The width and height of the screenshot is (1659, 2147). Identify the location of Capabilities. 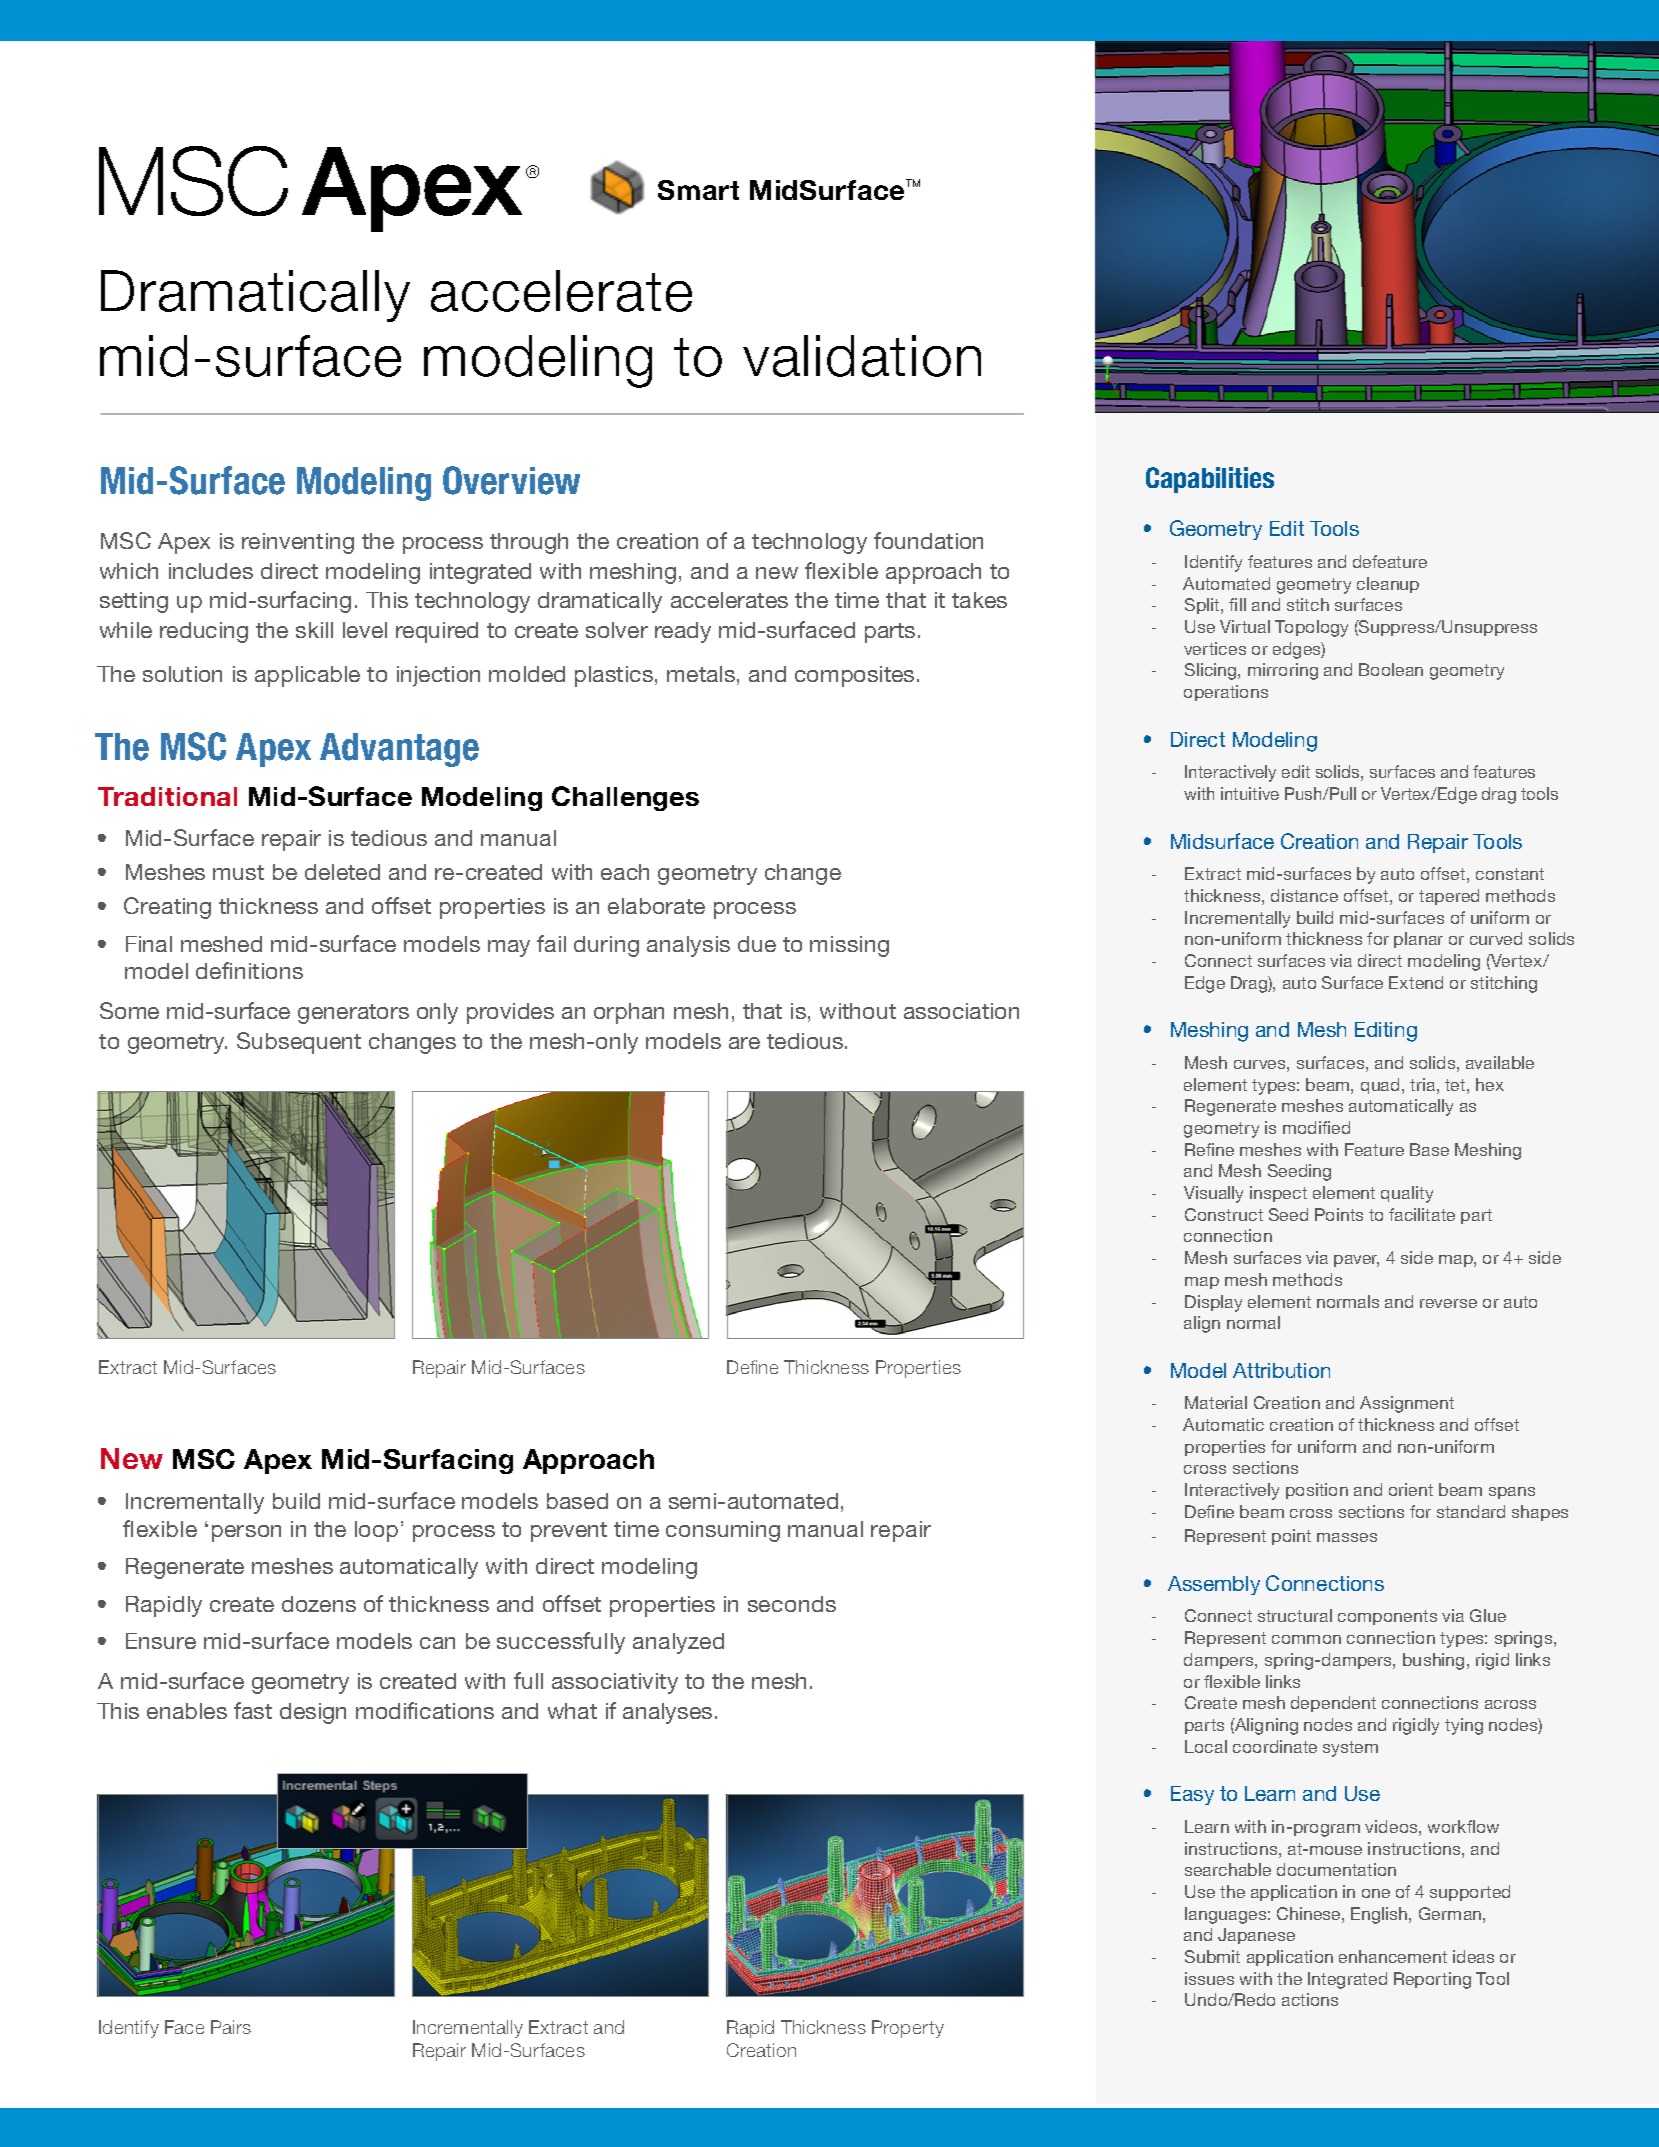
(1210, 480).
